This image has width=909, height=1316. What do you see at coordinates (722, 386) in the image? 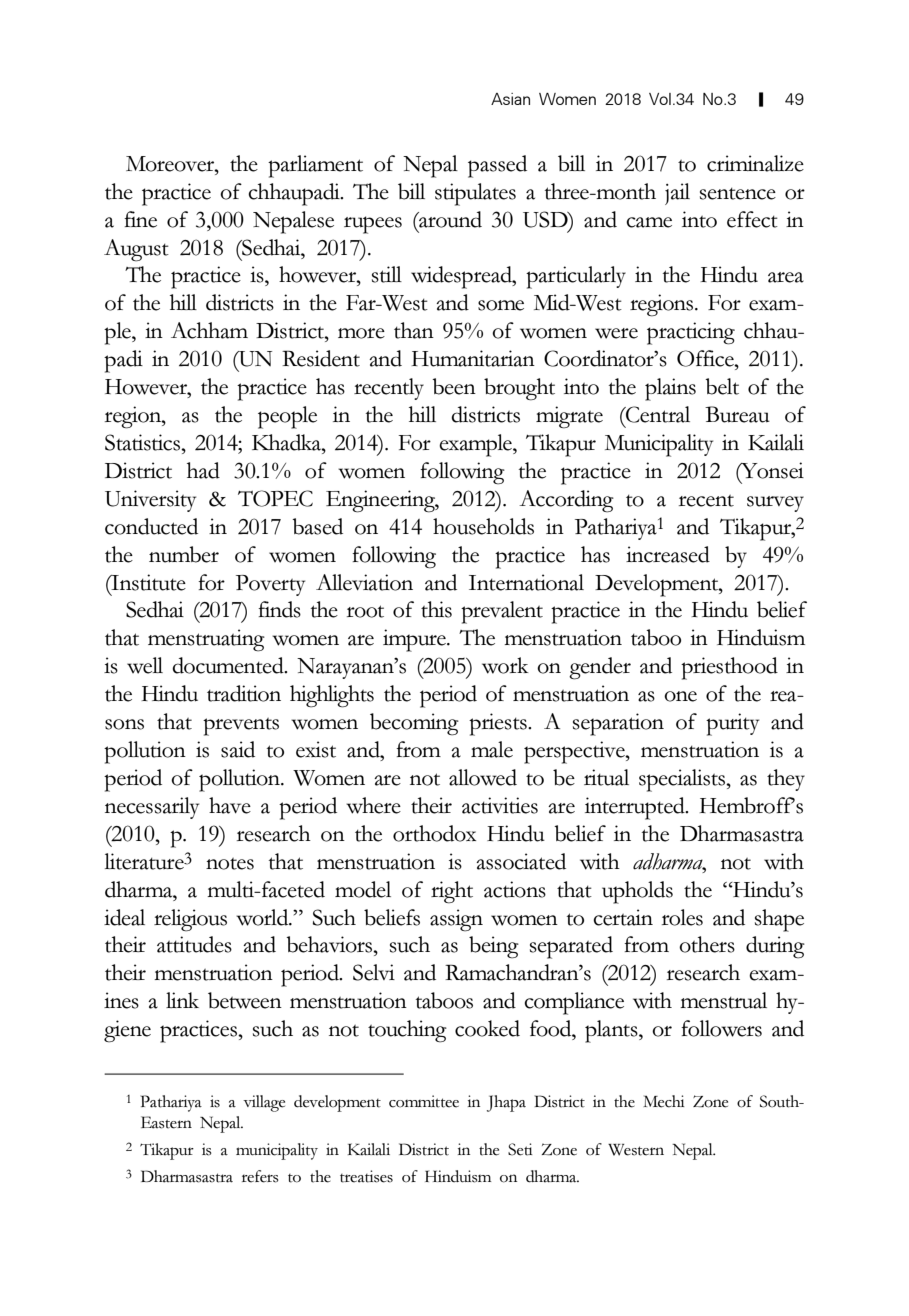
I see `belt` at bounding box center [722, 386].
